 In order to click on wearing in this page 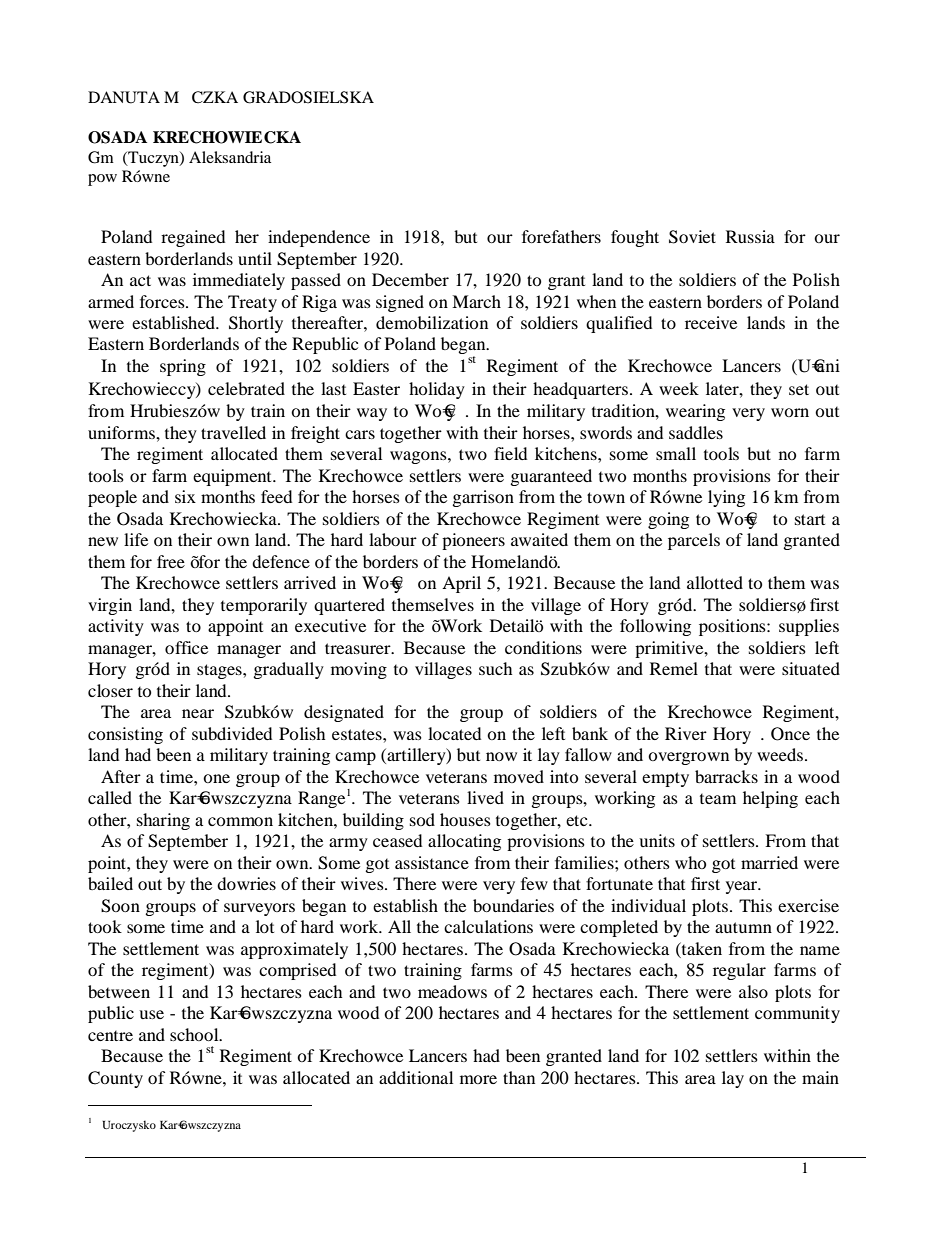, I will do `click(695, 412)`.
